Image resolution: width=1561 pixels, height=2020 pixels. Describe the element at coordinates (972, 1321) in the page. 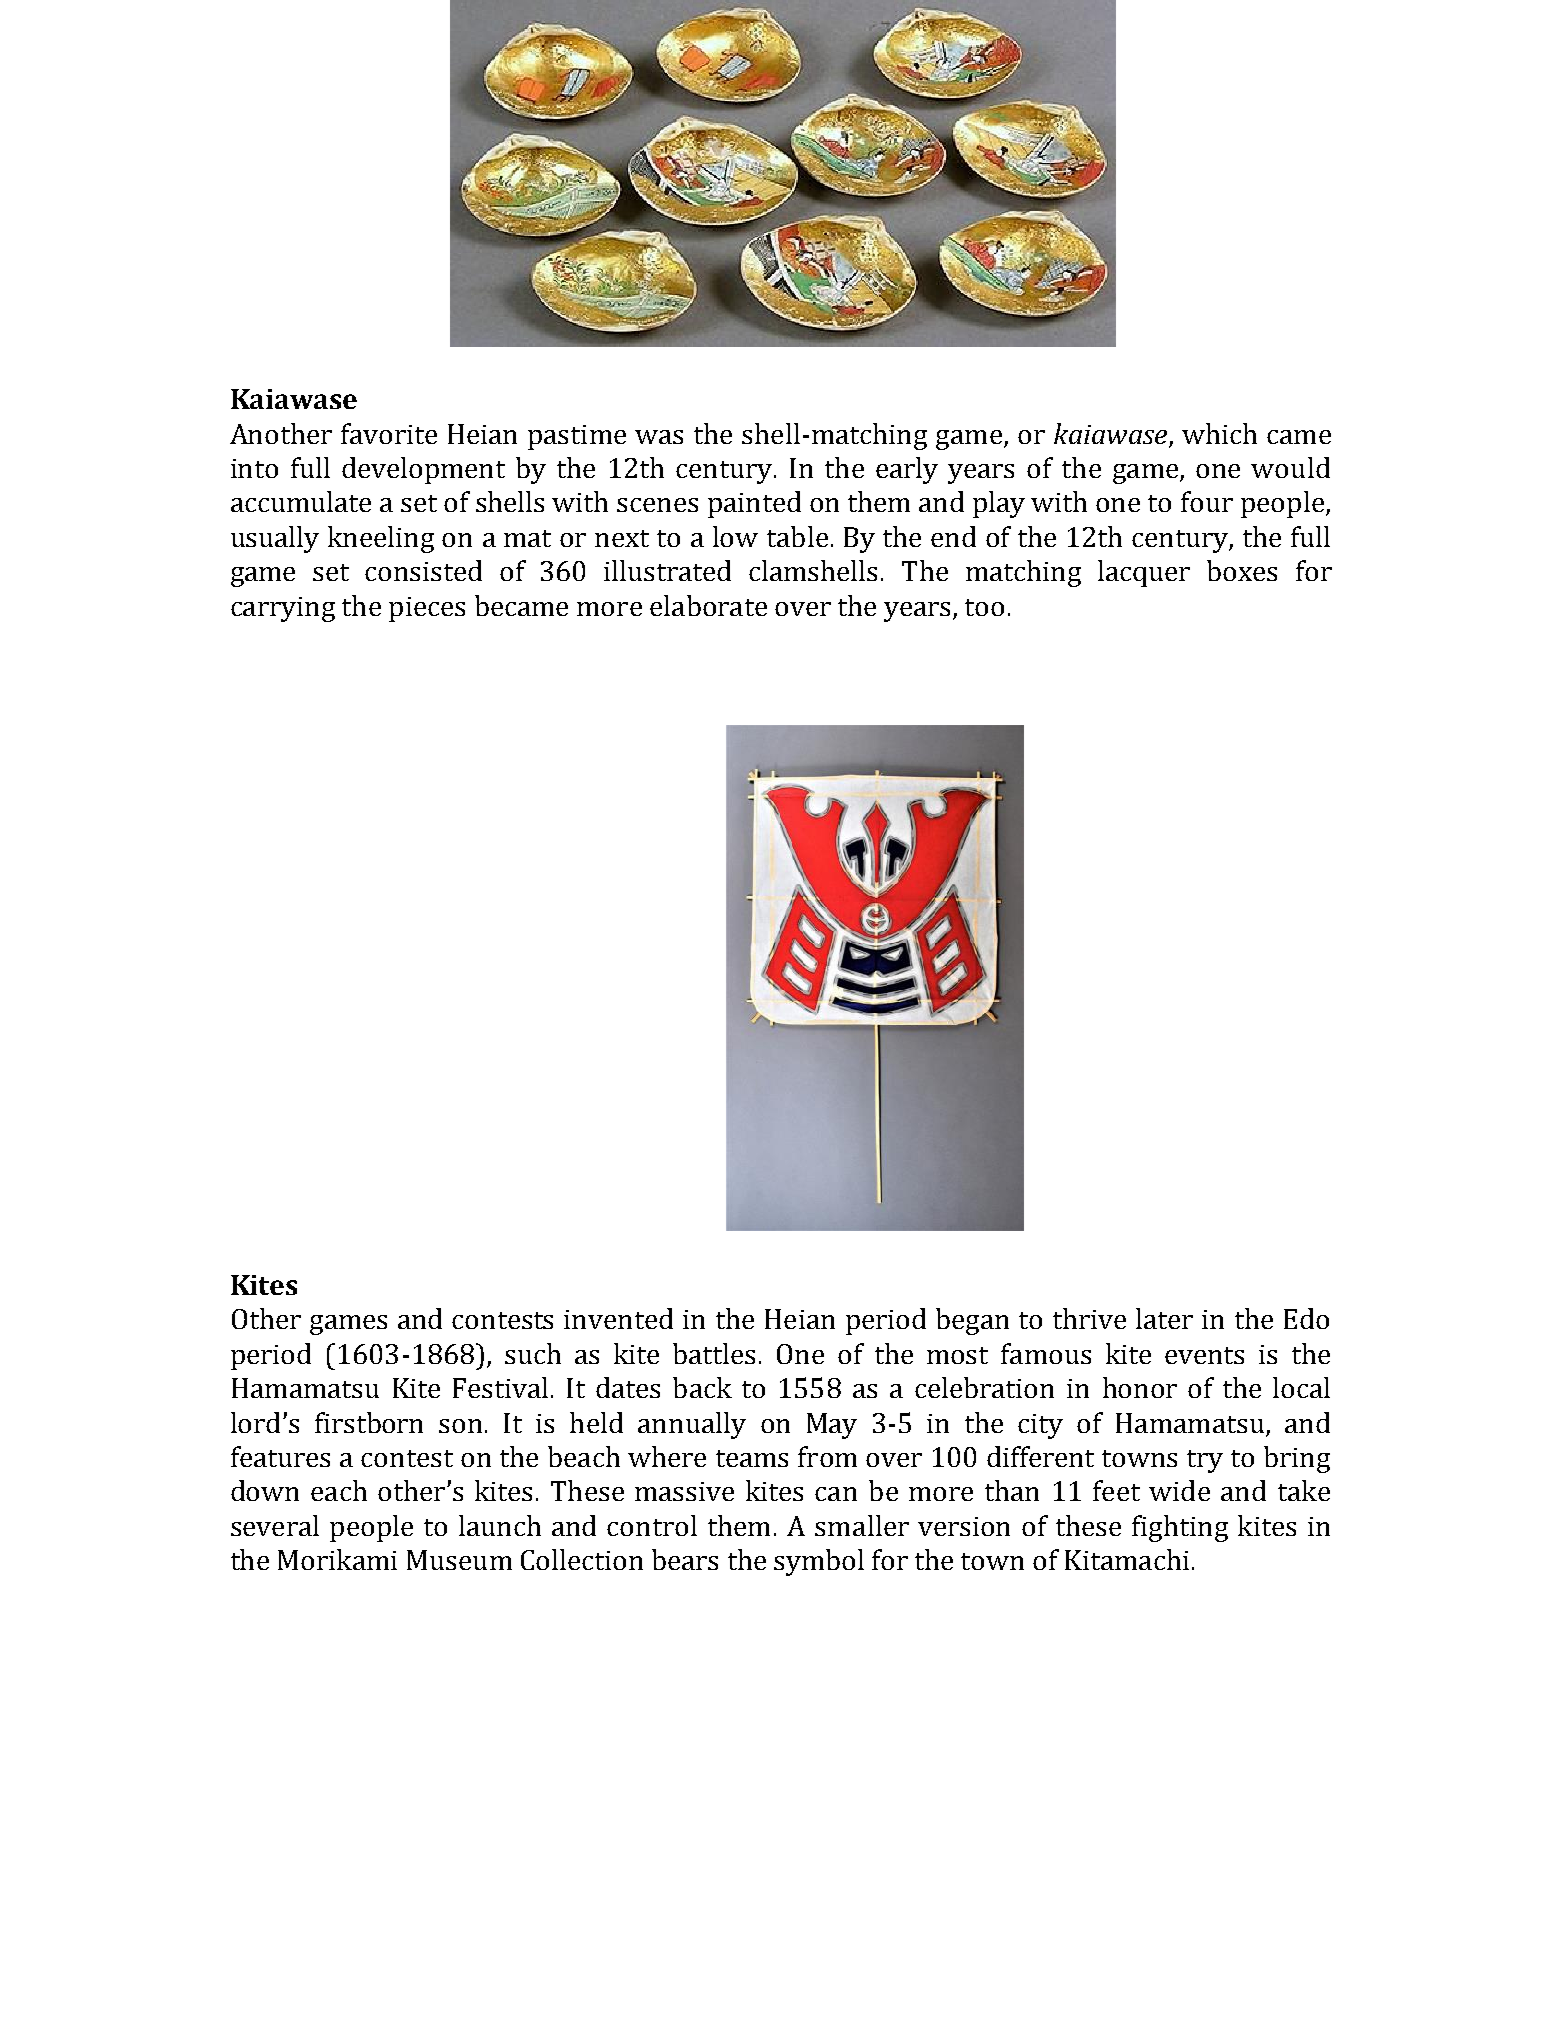

I see `began` at that location.
